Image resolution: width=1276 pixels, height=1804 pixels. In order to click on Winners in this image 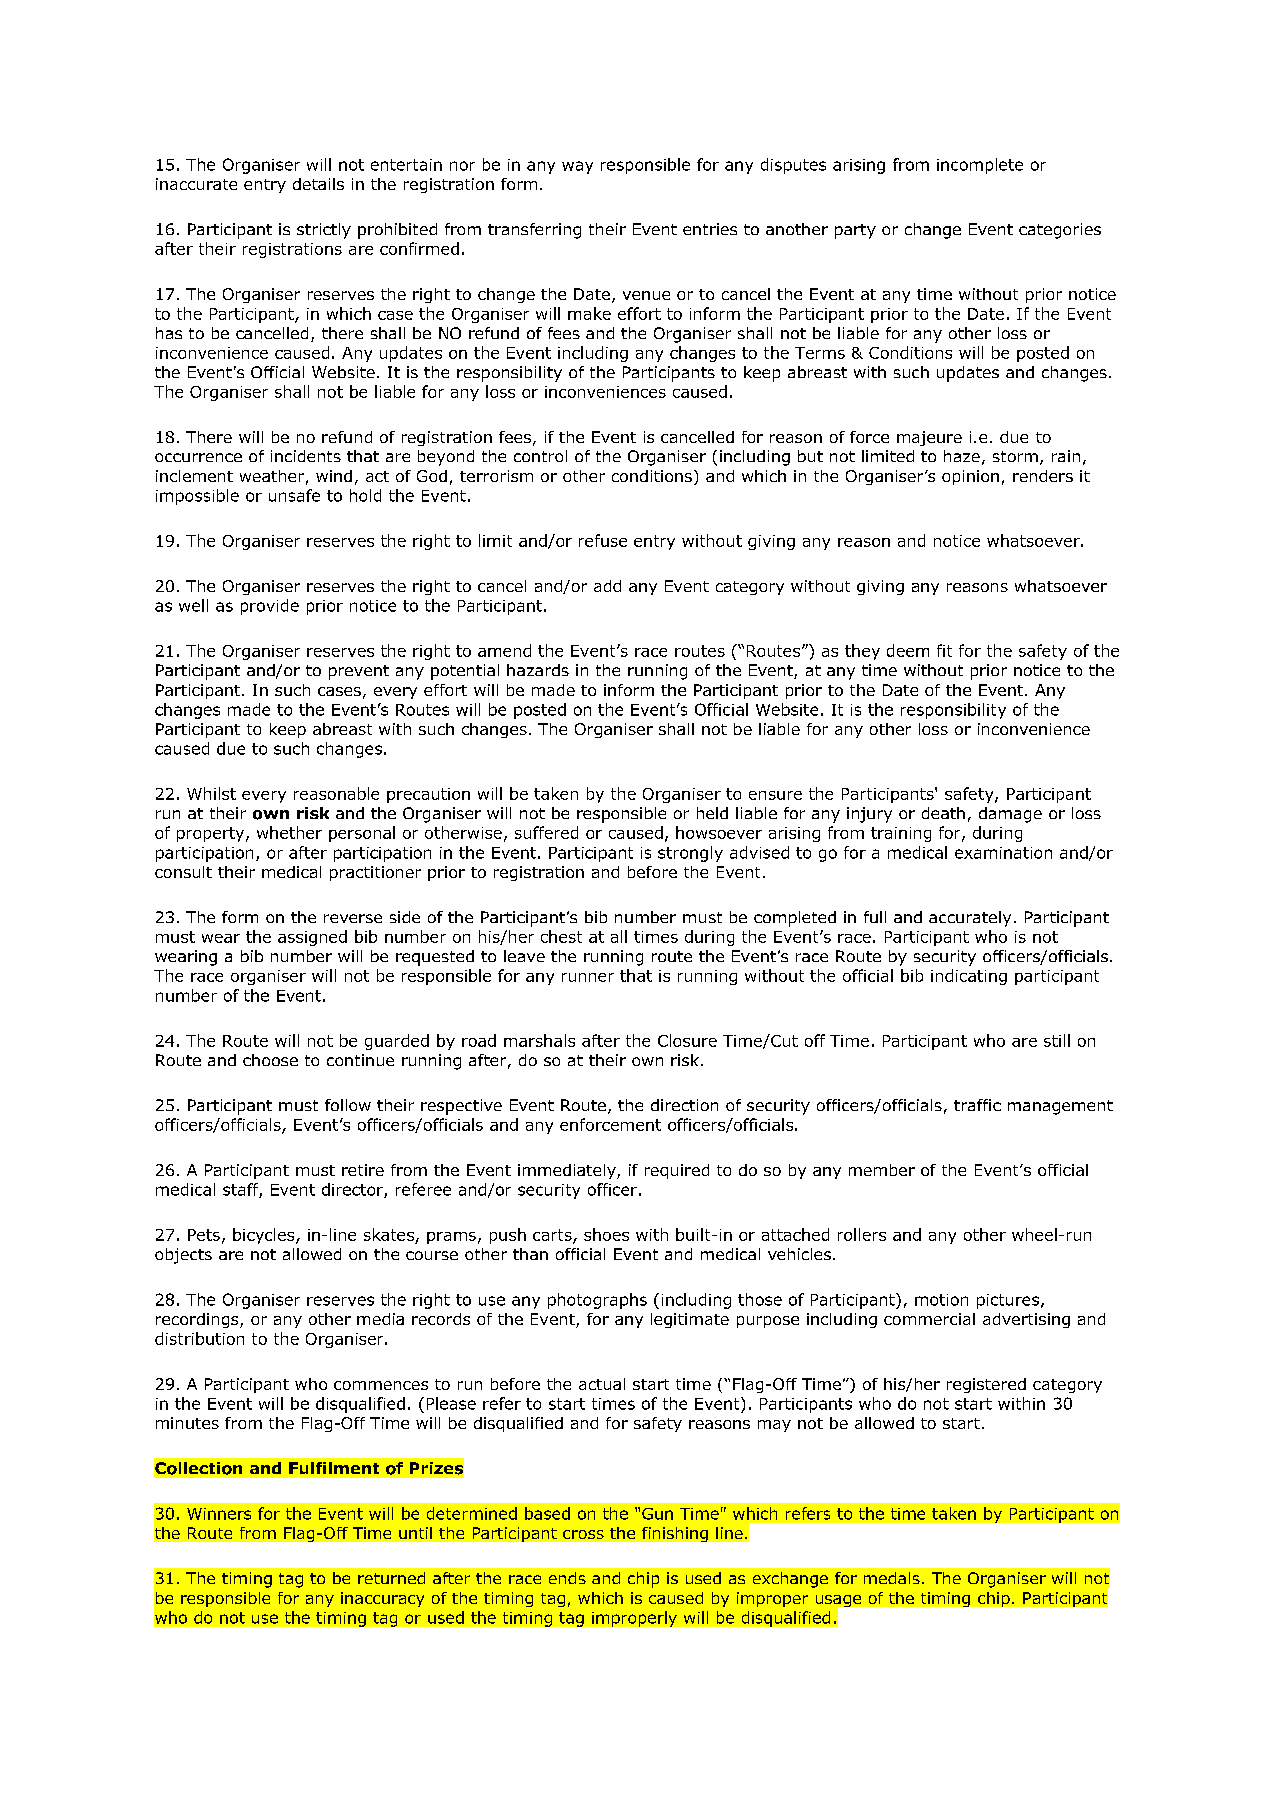, I will do `click(219, 1514)`.
